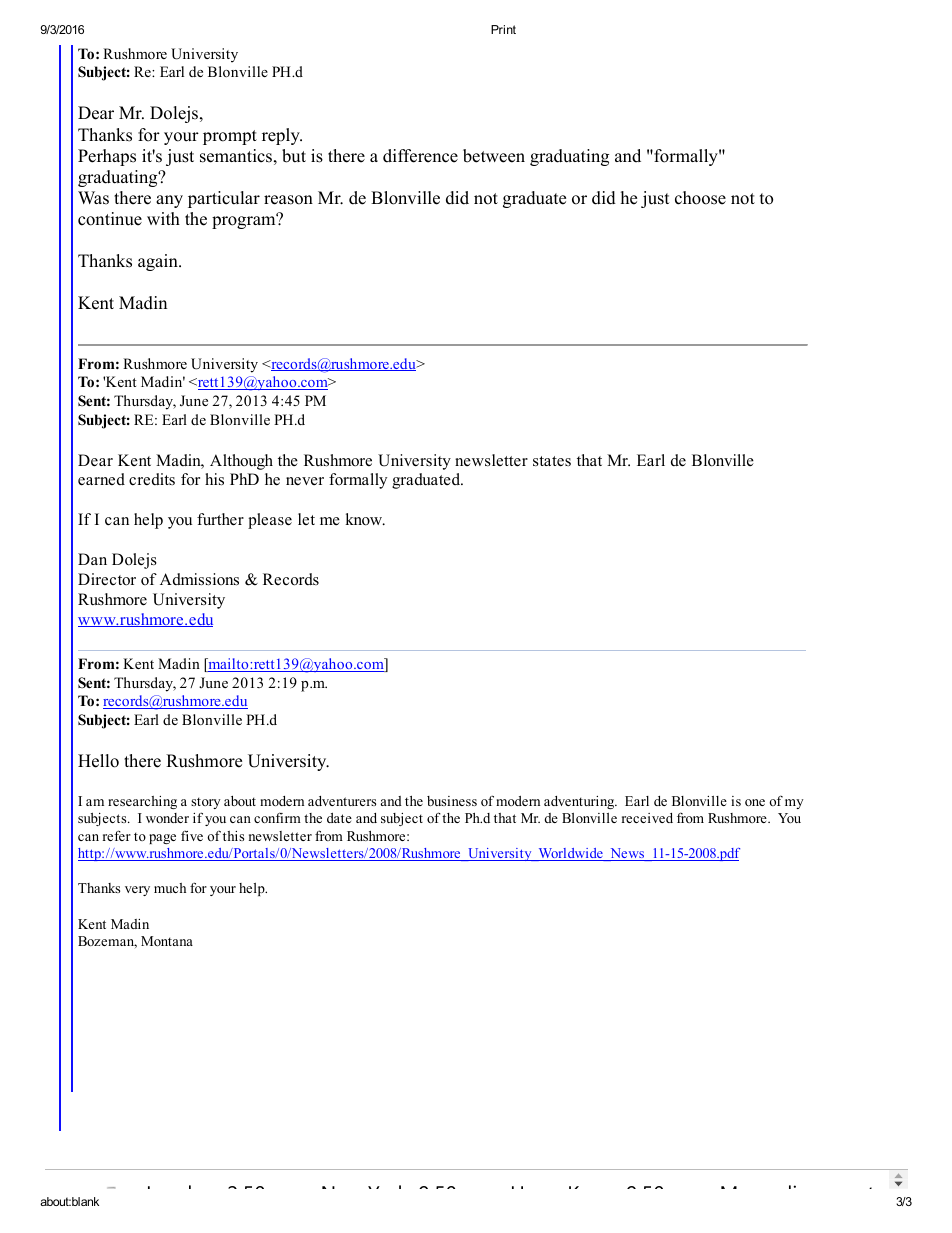 The width and height of the document is (952, 1233). Describe the element at coordinates (647, 818) in the document. I see `received` at that location.
